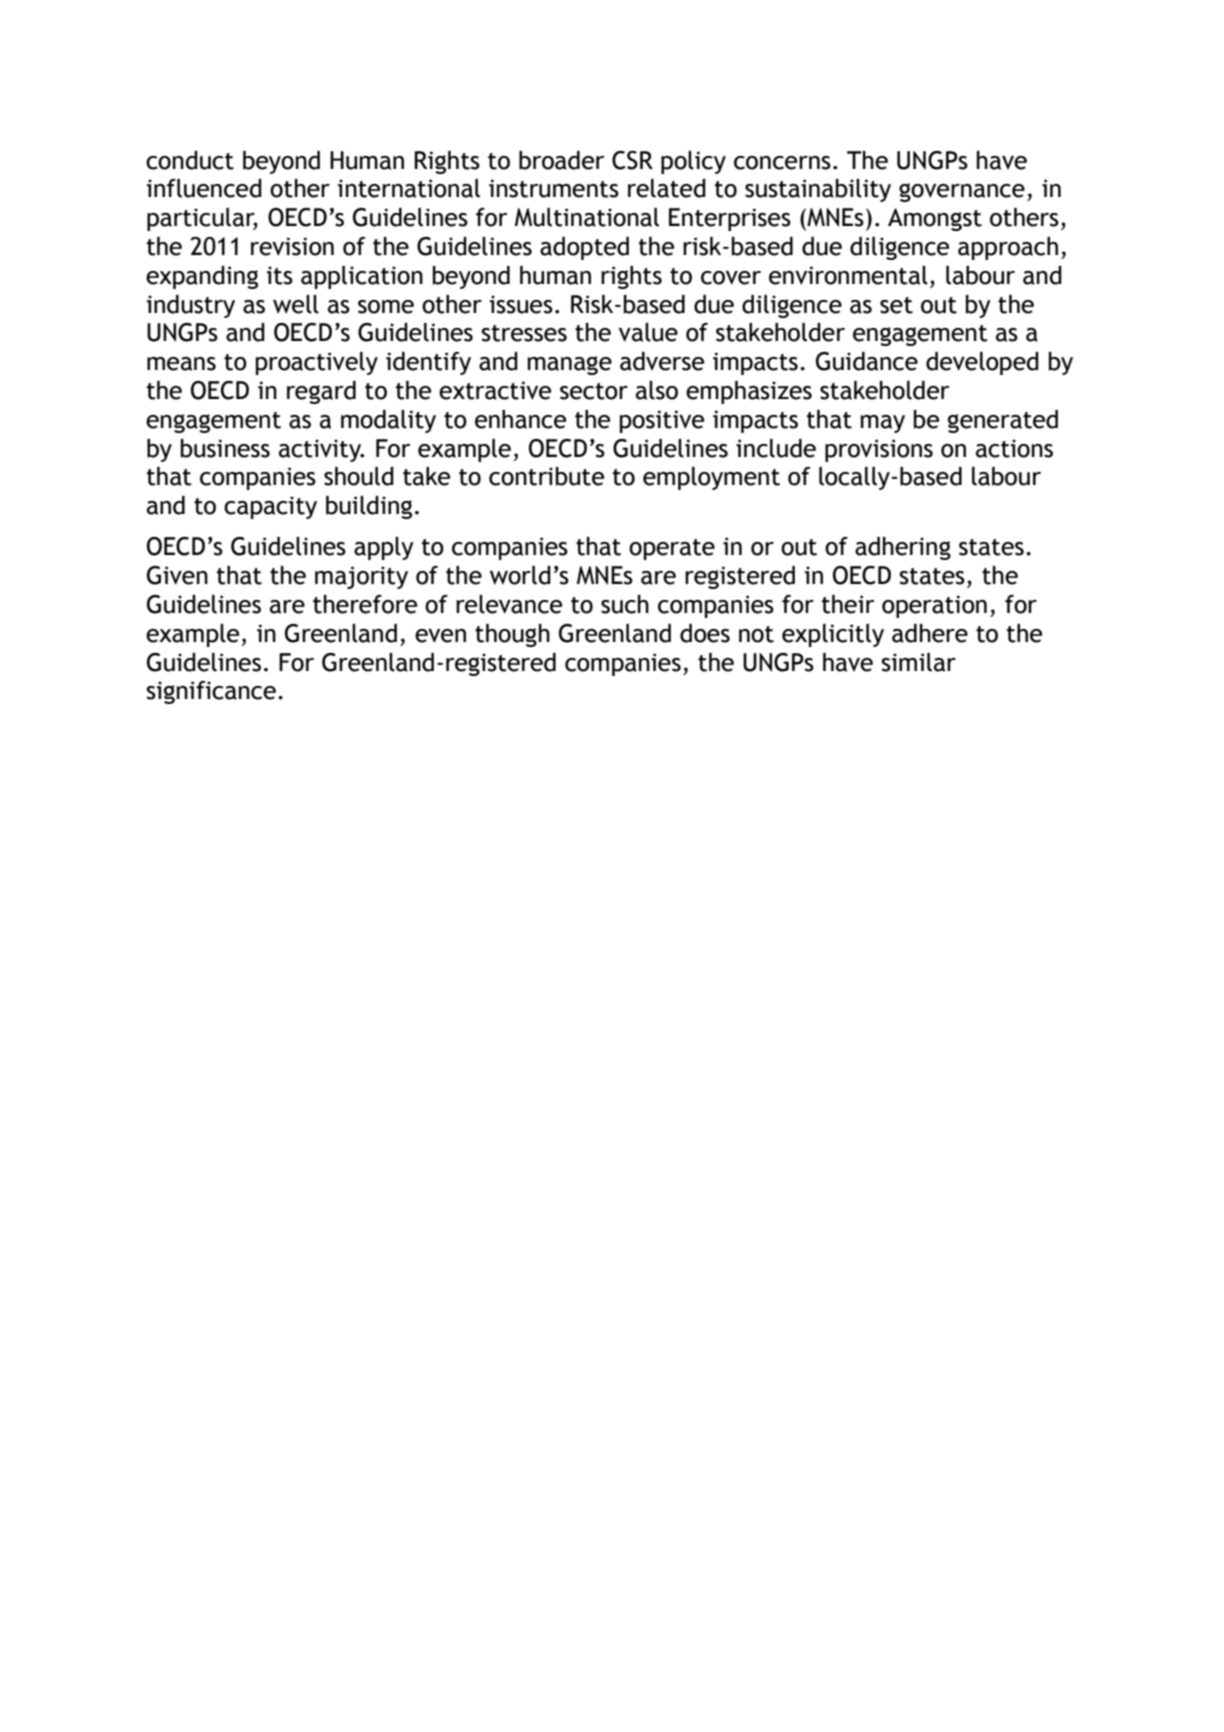  What do you see at coordinates (883, 424) in the document?
I see `may` at bounding box center [883, 424].
